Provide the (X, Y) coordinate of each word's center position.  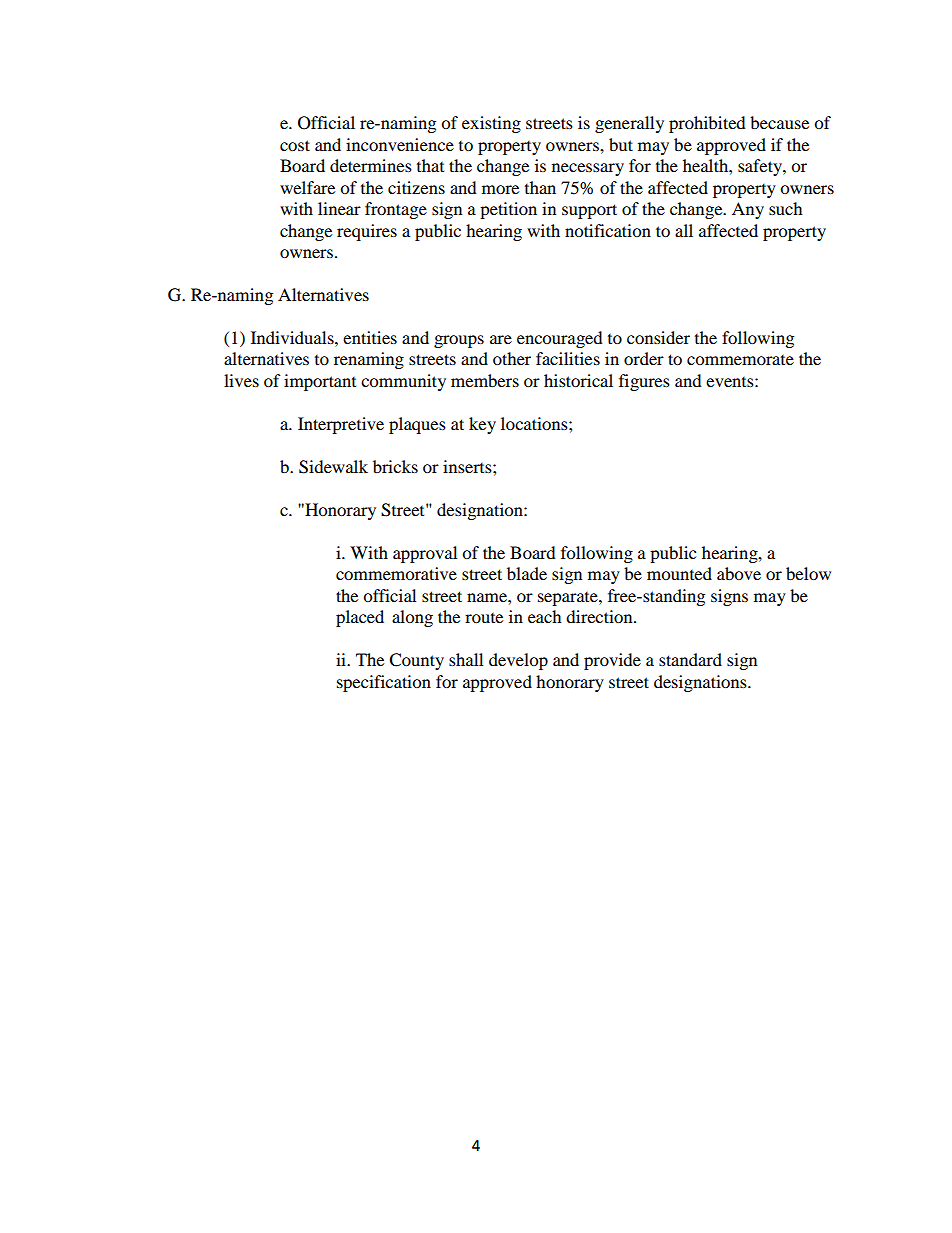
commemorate (740, 360)
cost (295, 145)
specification (384, 683)
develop (518, 661)
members (485, 380)
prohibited (707, 124)
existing (491, 124)
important (320, 382)
